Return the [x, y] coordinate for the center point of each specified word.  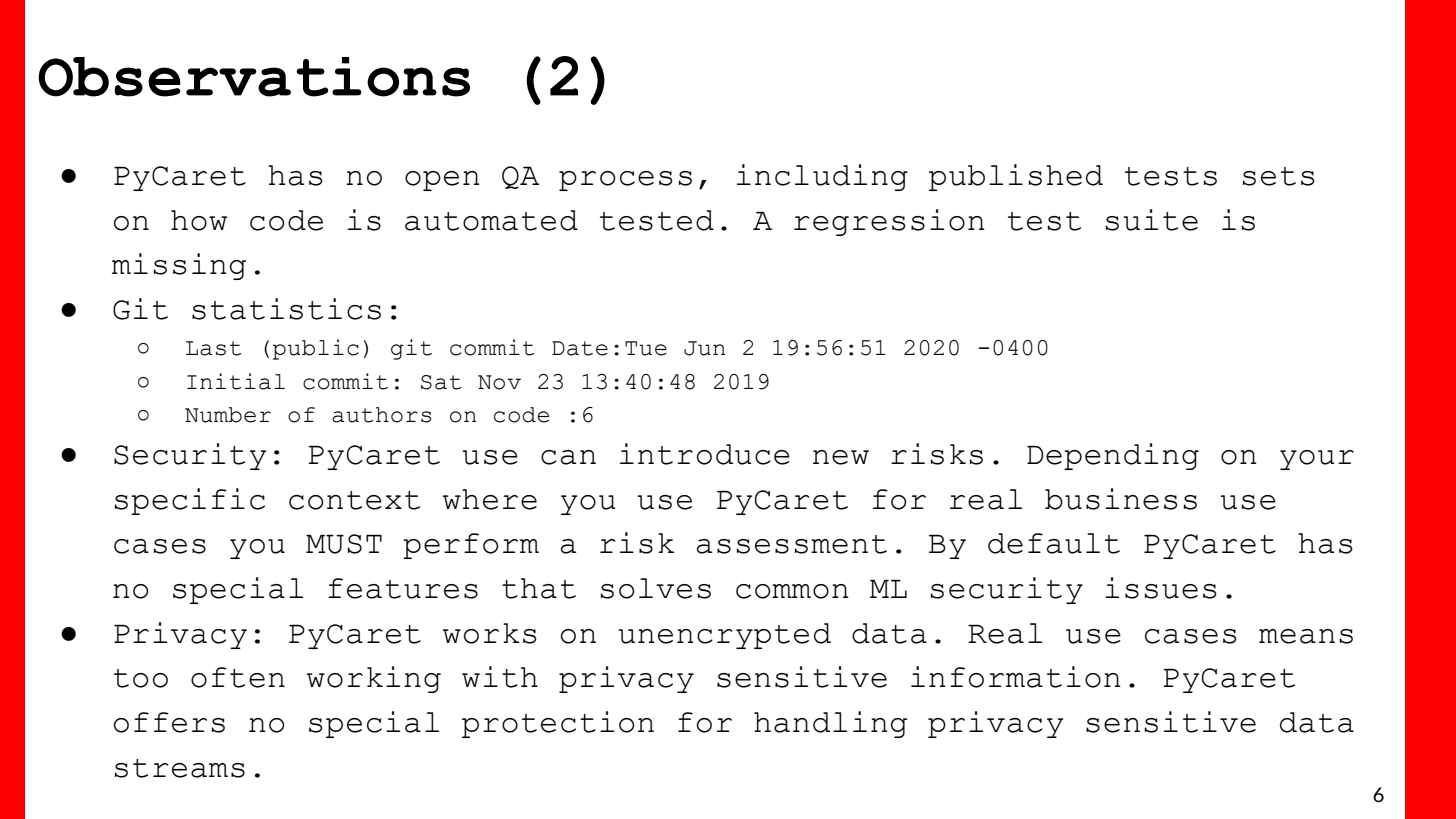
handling [830, 724]
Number [228, 415]
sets [1278, 176]
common [792, 591]
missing [179, 266]
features [403, 588]
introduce [705, 454]
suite [1151, 220]
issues [1160, 588]
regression [889, 222]
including [822, 177]
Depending [1113, 456]
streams [179, 768]
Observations [254, 77]
